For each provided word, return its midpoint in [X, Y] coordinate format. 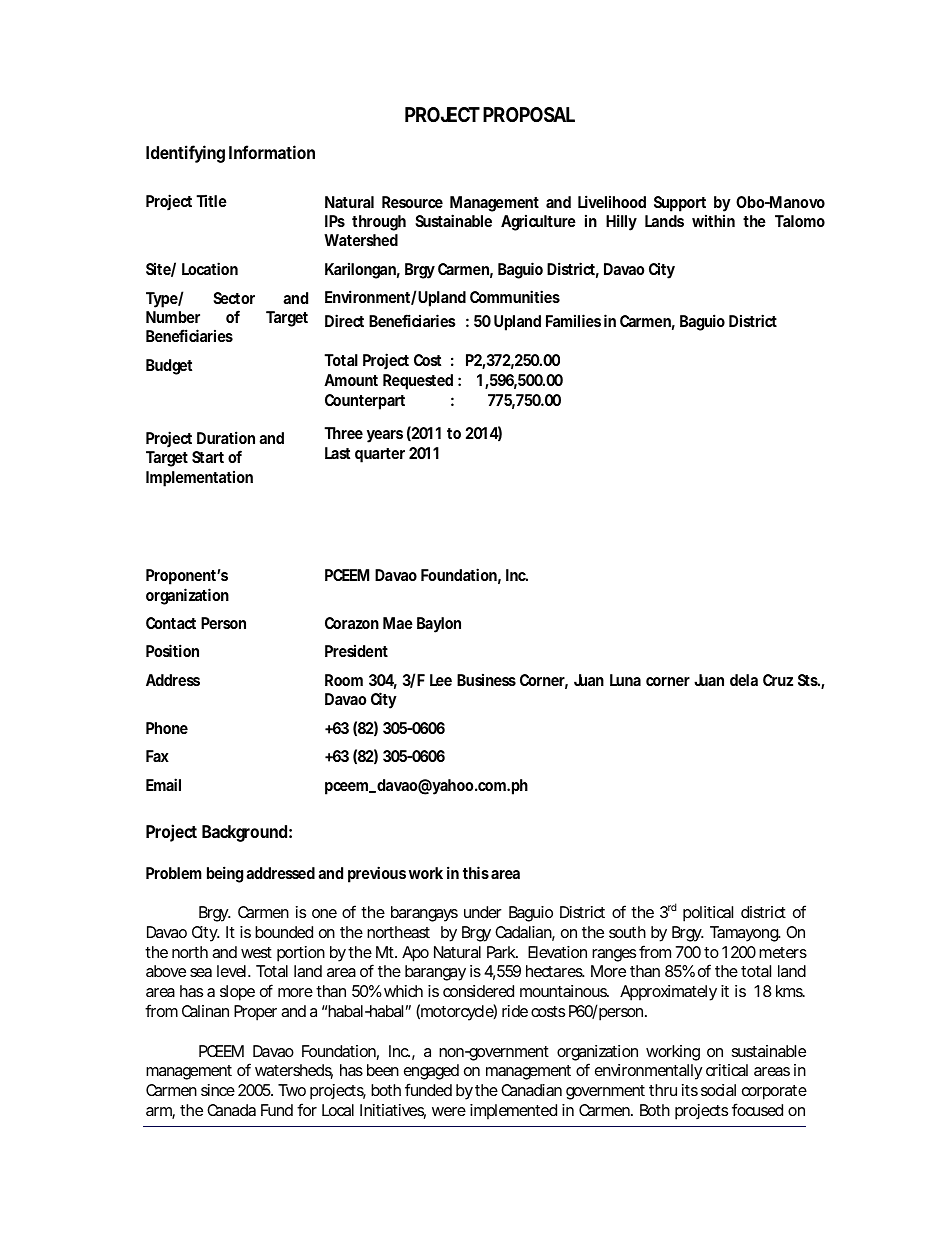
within [713, 220]
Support [680, 204]
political [708, 914]
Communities [515, 296]
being [225, 874]
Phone [167, 728]
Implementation [199, 478]
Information [272, 152]
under [483, 912]
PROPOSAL [529, 114]
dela [744, 680]
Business [486, 679]
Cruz [778, 680]
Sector [234, 298]
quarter [380, 455]
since [218, 1090]
